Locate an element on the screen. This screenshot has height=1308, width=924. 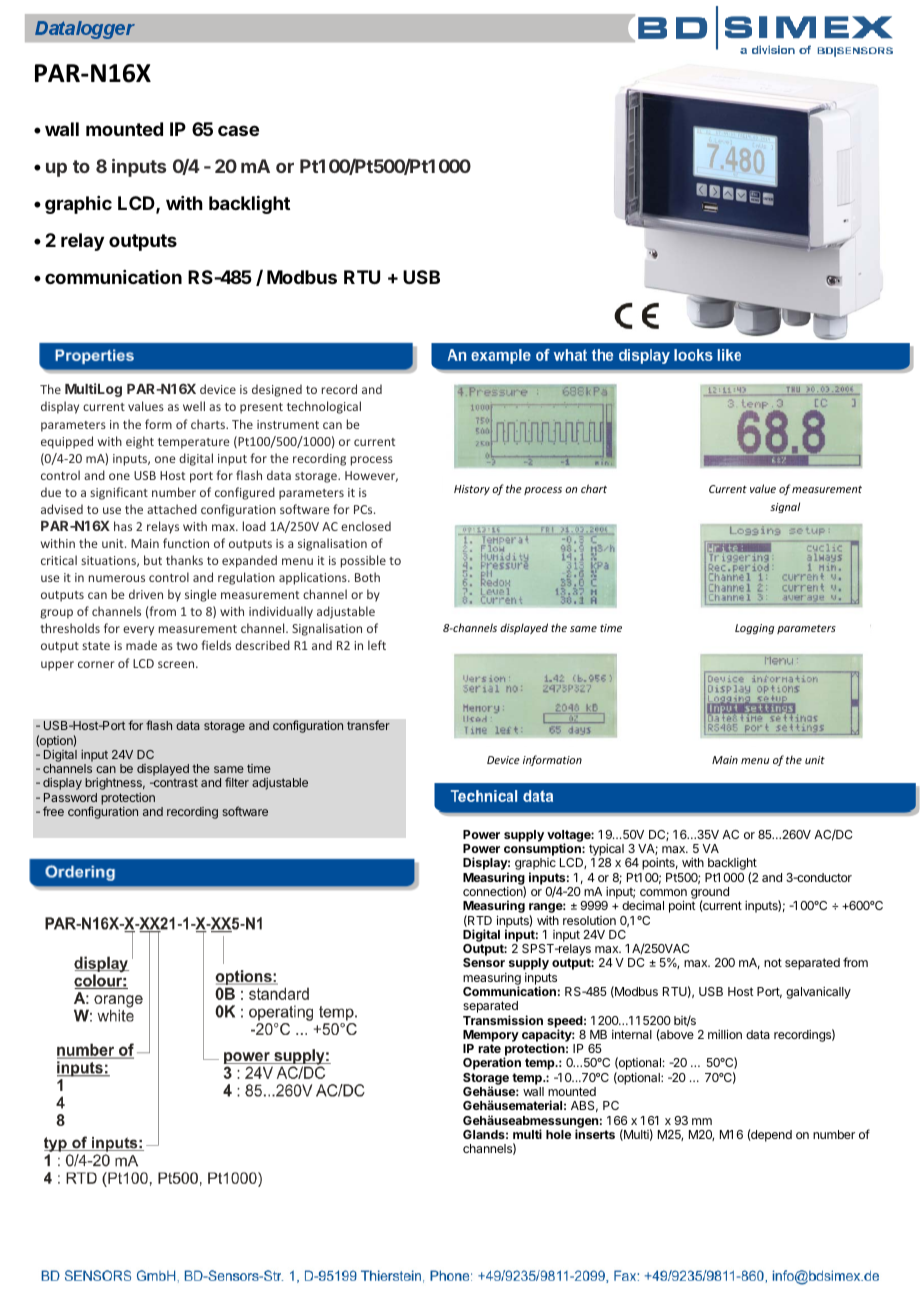
well is located at coordinates (194, 406).
